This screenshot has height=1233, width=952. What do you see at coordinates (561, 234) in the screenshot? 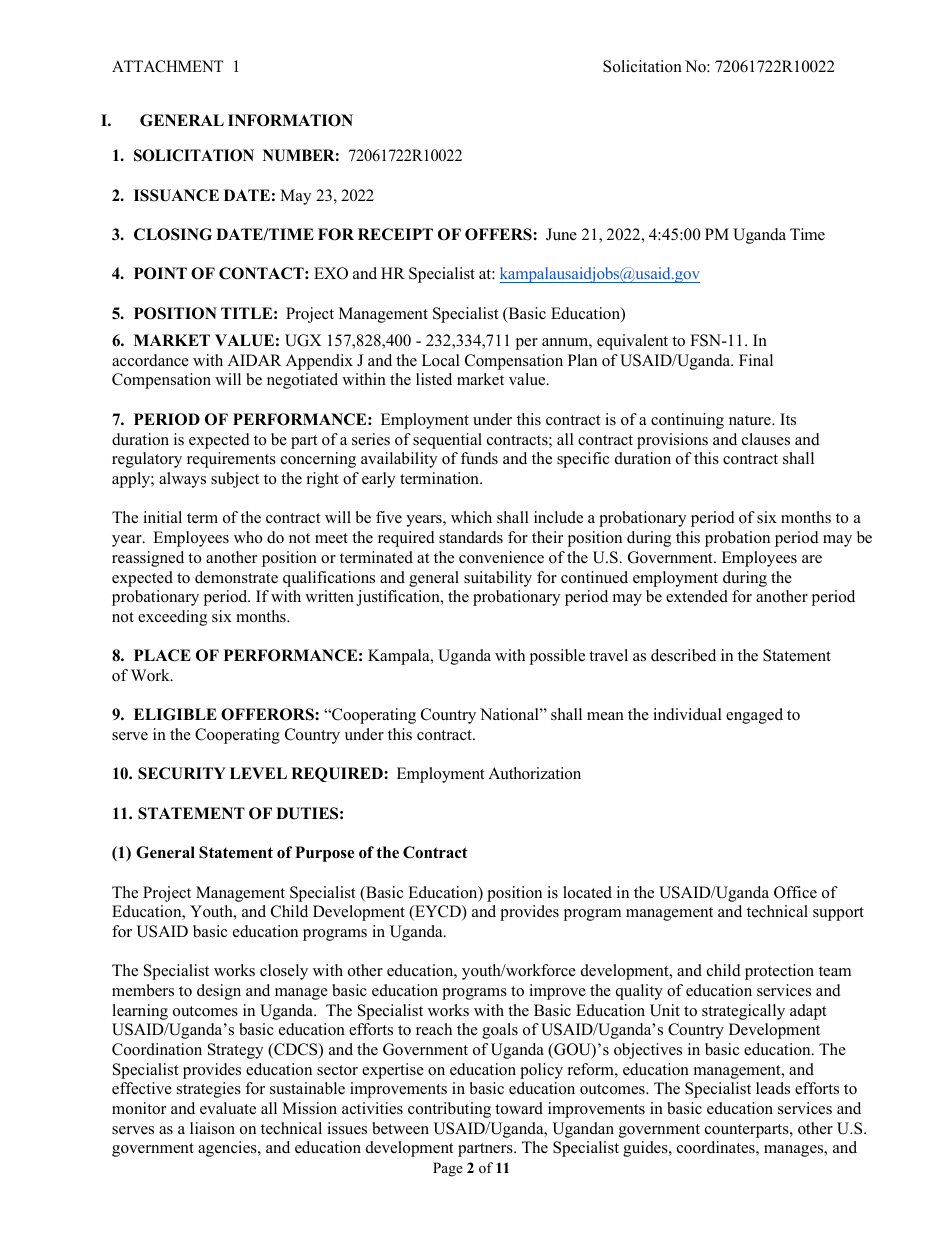
I see `June` at bounding box center [561, 234].
